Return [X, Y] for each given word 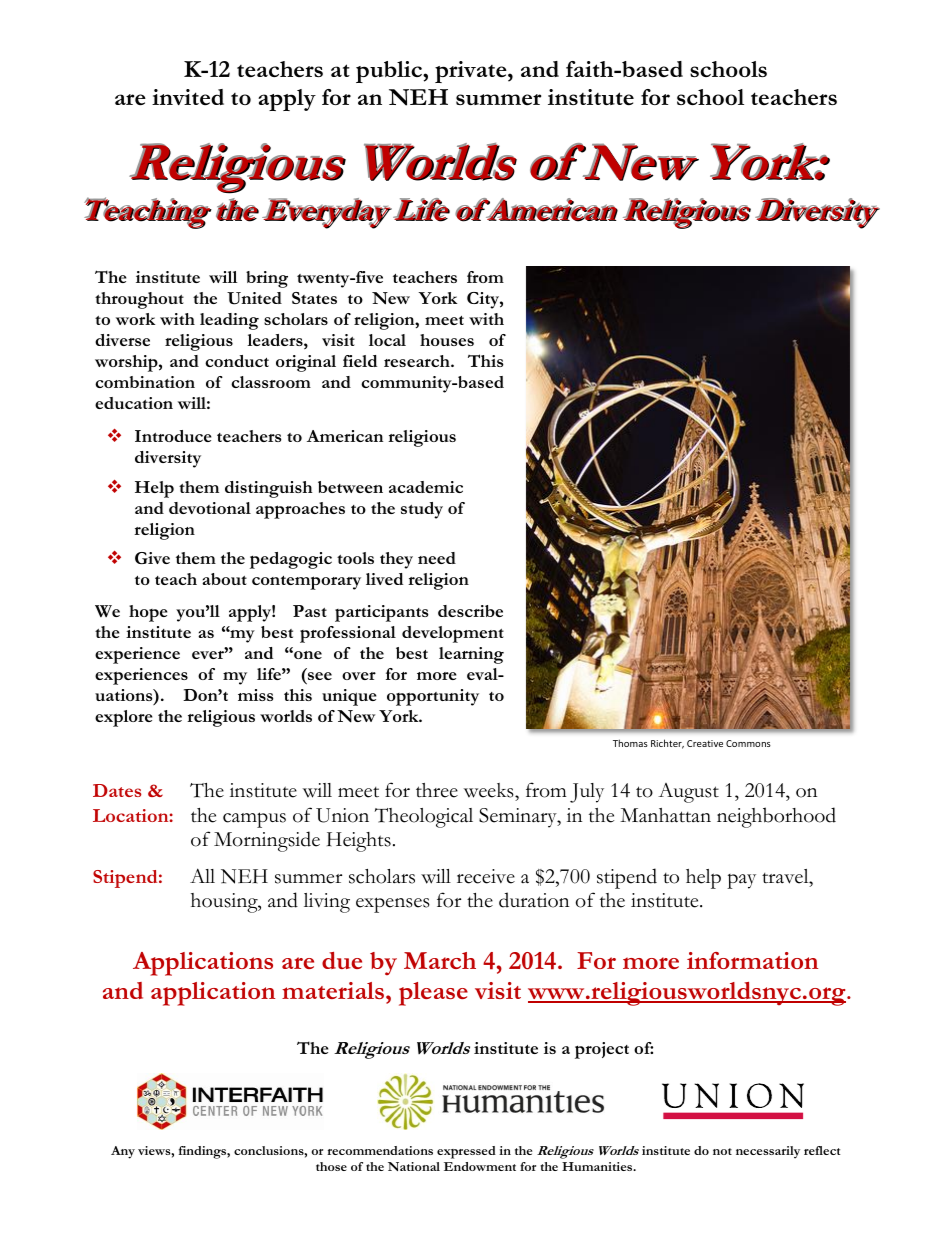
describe [470, 611]
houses [447, 340]
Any [123, 1152]
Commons [748, 743]
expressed [466, 1152]
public [390, 72]
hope [148, 613]
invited [188, 97]
